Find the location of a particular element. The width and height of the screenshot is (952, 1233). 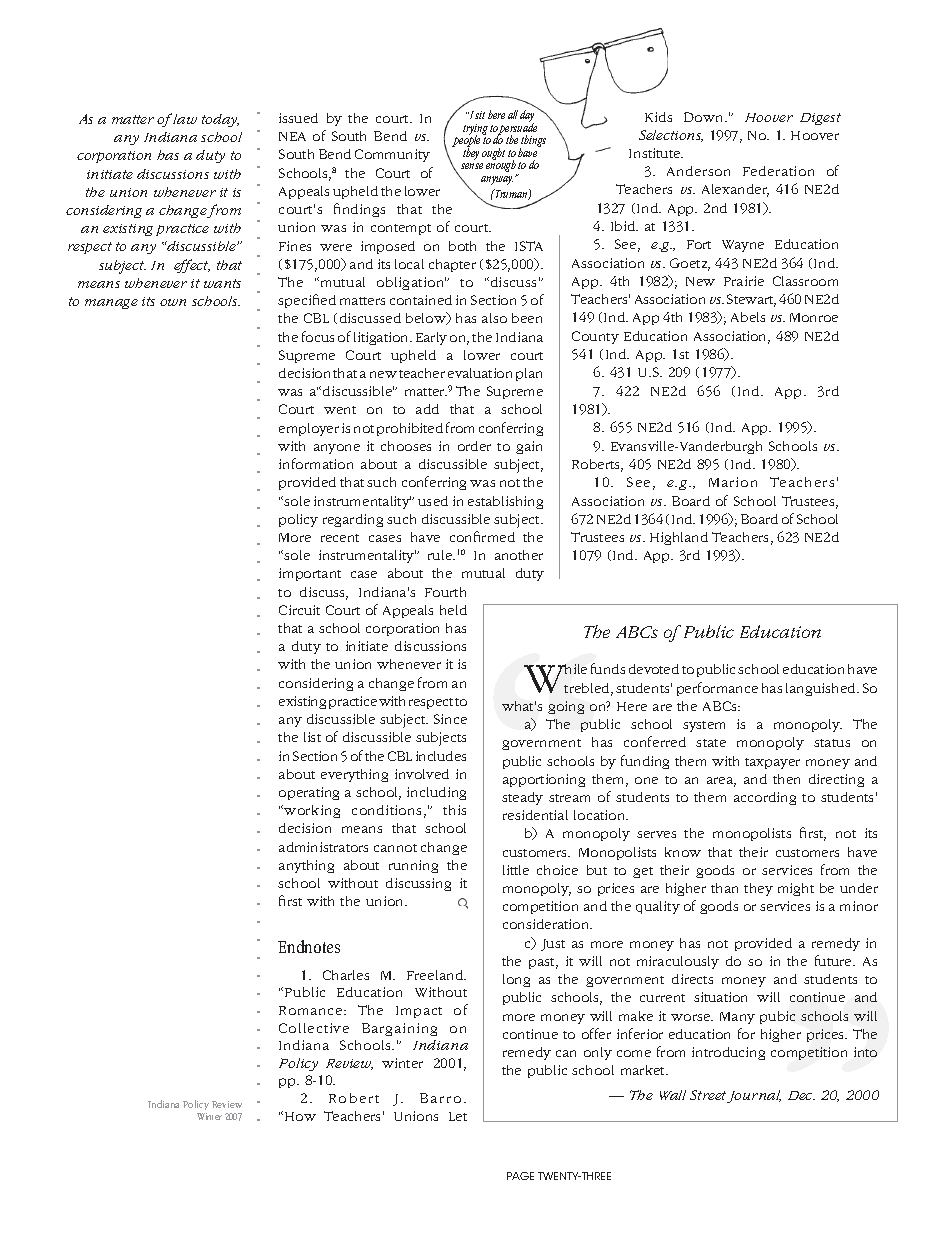

according is located at coordinates (765, 798).
